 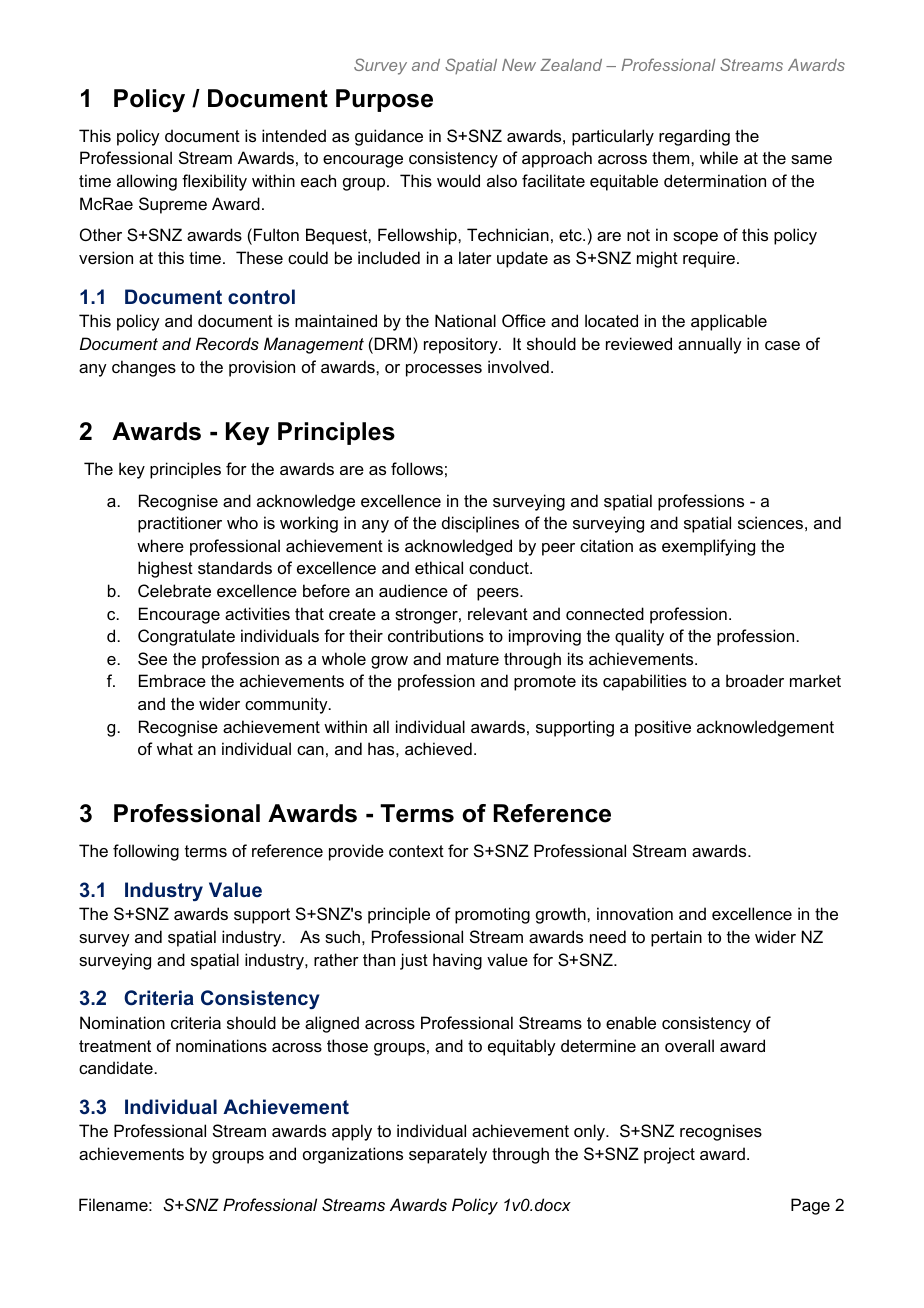 I want to click on regarding, so click(x=694, y=137).
